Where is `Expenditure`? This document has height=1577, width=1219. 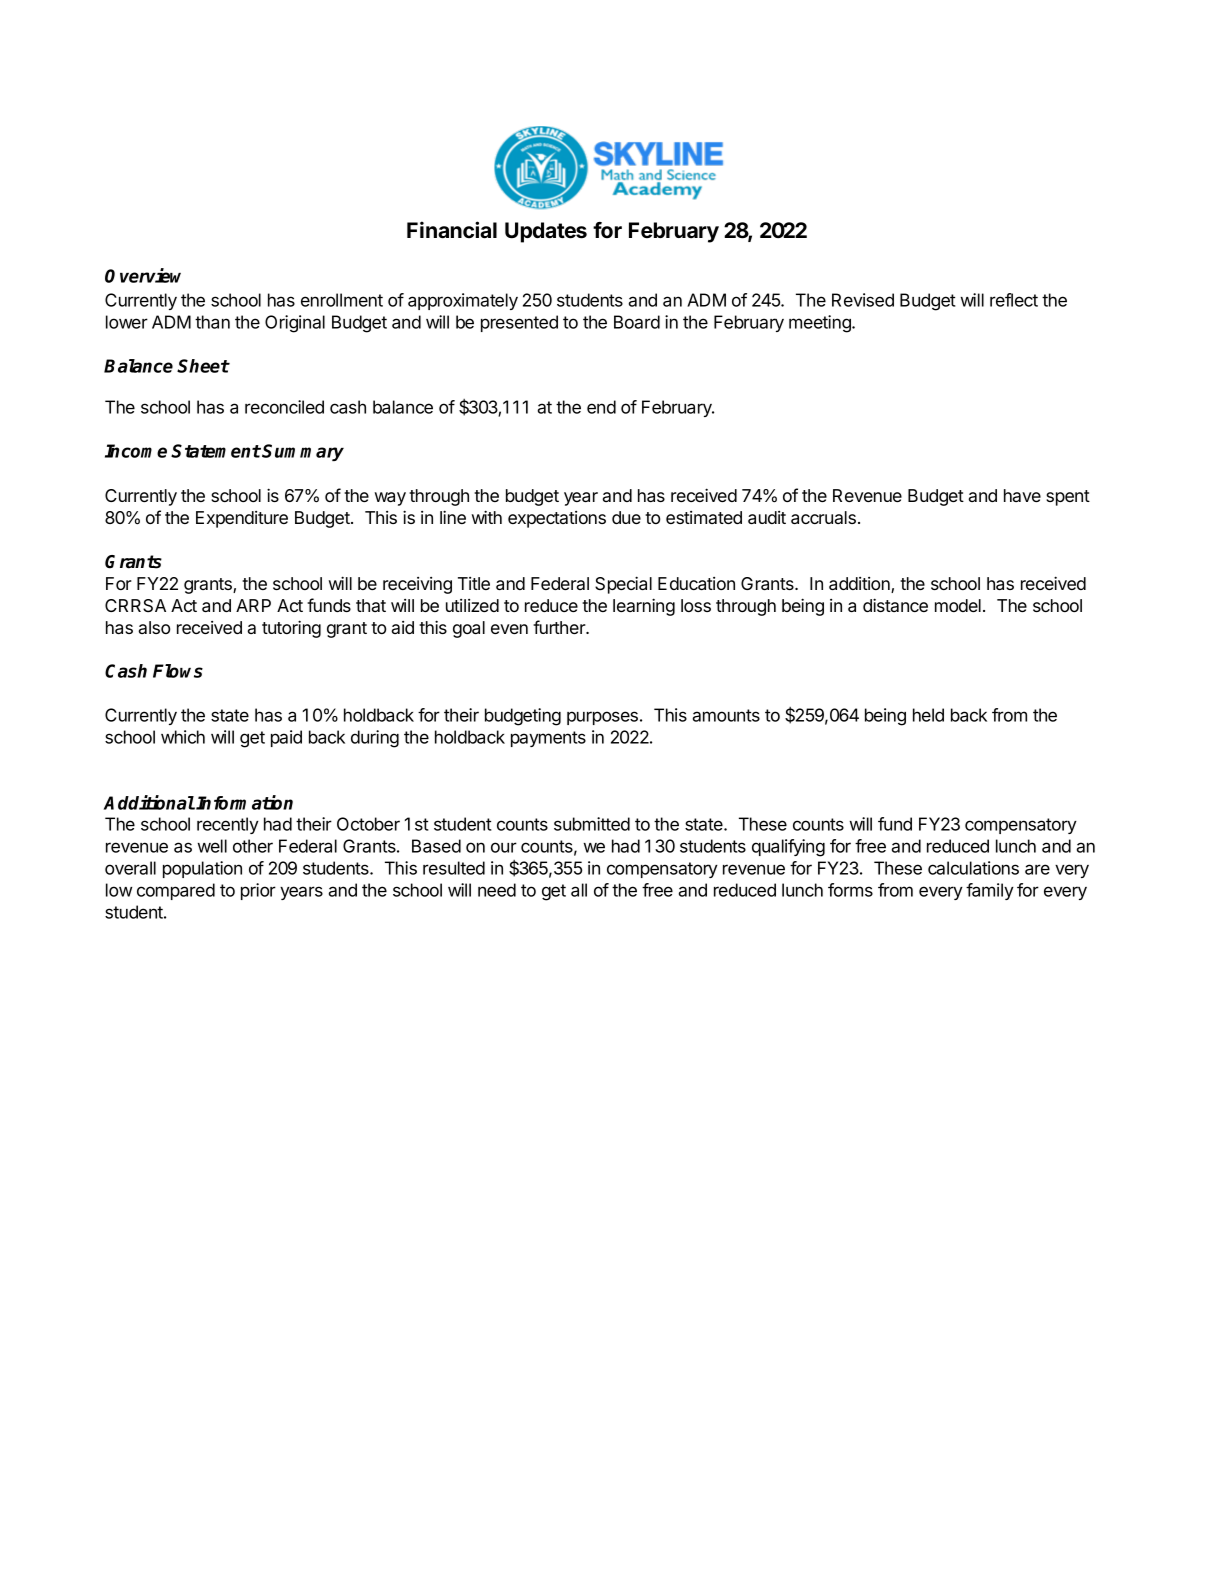 Expenditure is located at coordinates (242, 519).
